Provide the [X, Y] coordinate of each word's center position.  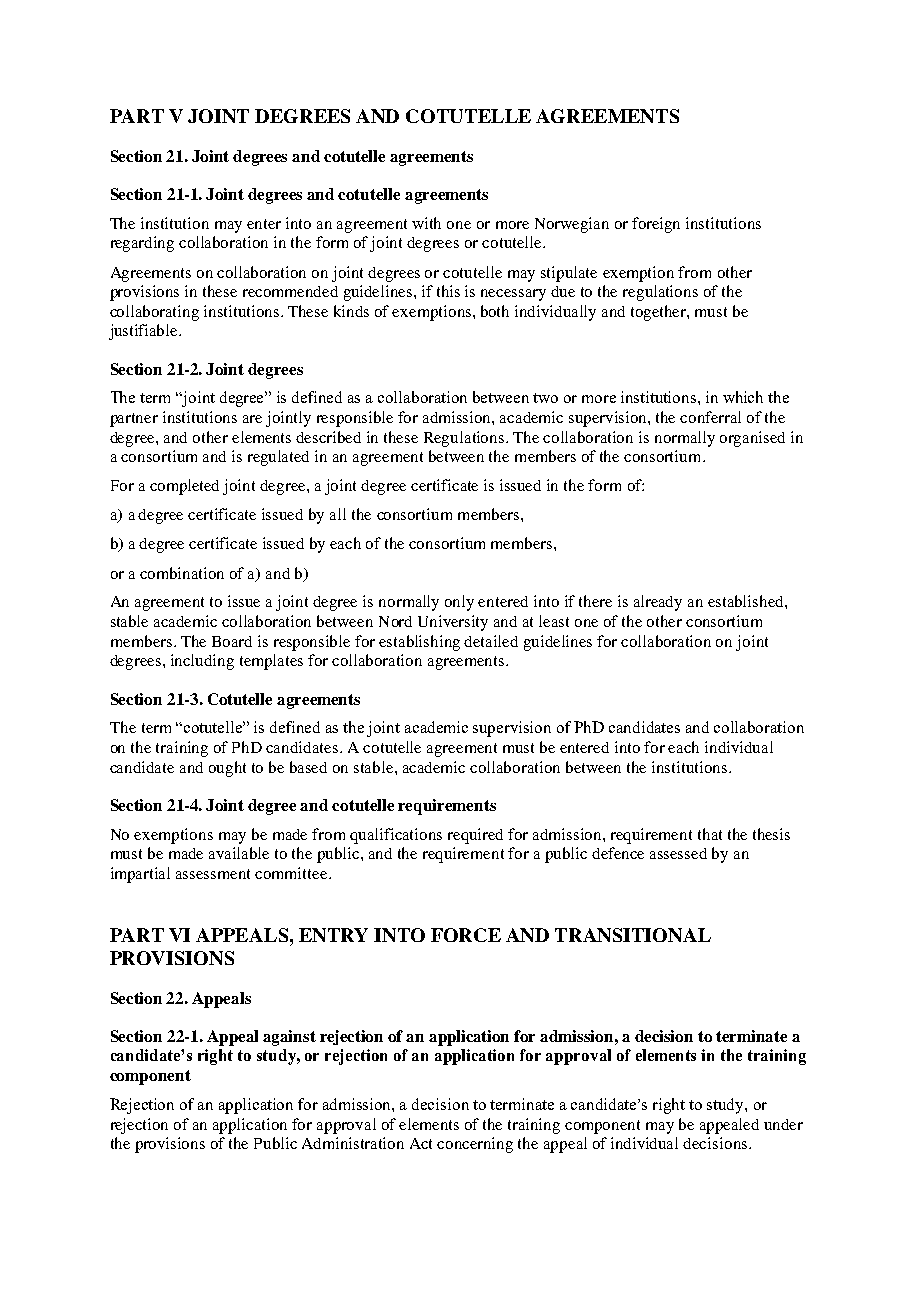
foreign [656, 225]
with [426, 223]
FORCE [466, 935]
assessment [213, 874]
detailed [491, 641]
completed [184, 487]
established [747, 601]
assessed [678, 853]
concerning [475, 1145]
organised [752, 439]
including [202, 662]
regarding [142, 244]
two [545, 398]
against [289, 1038]
